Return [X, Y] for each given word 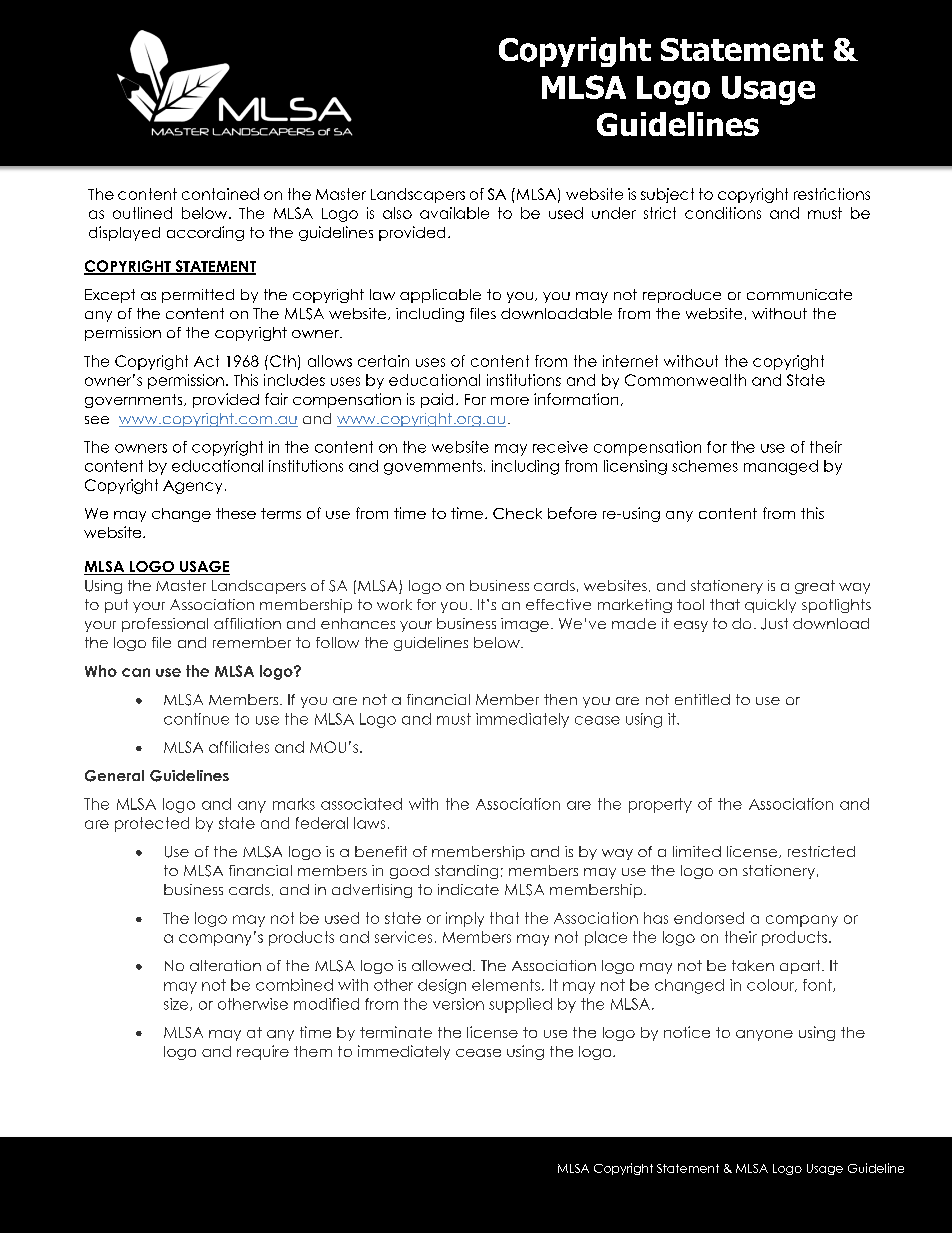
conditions [723, 213]
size [177, 1004]
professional [165, 625]
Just [774, 624]
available [454, 213]
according [205, 233]
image [525, 625]
